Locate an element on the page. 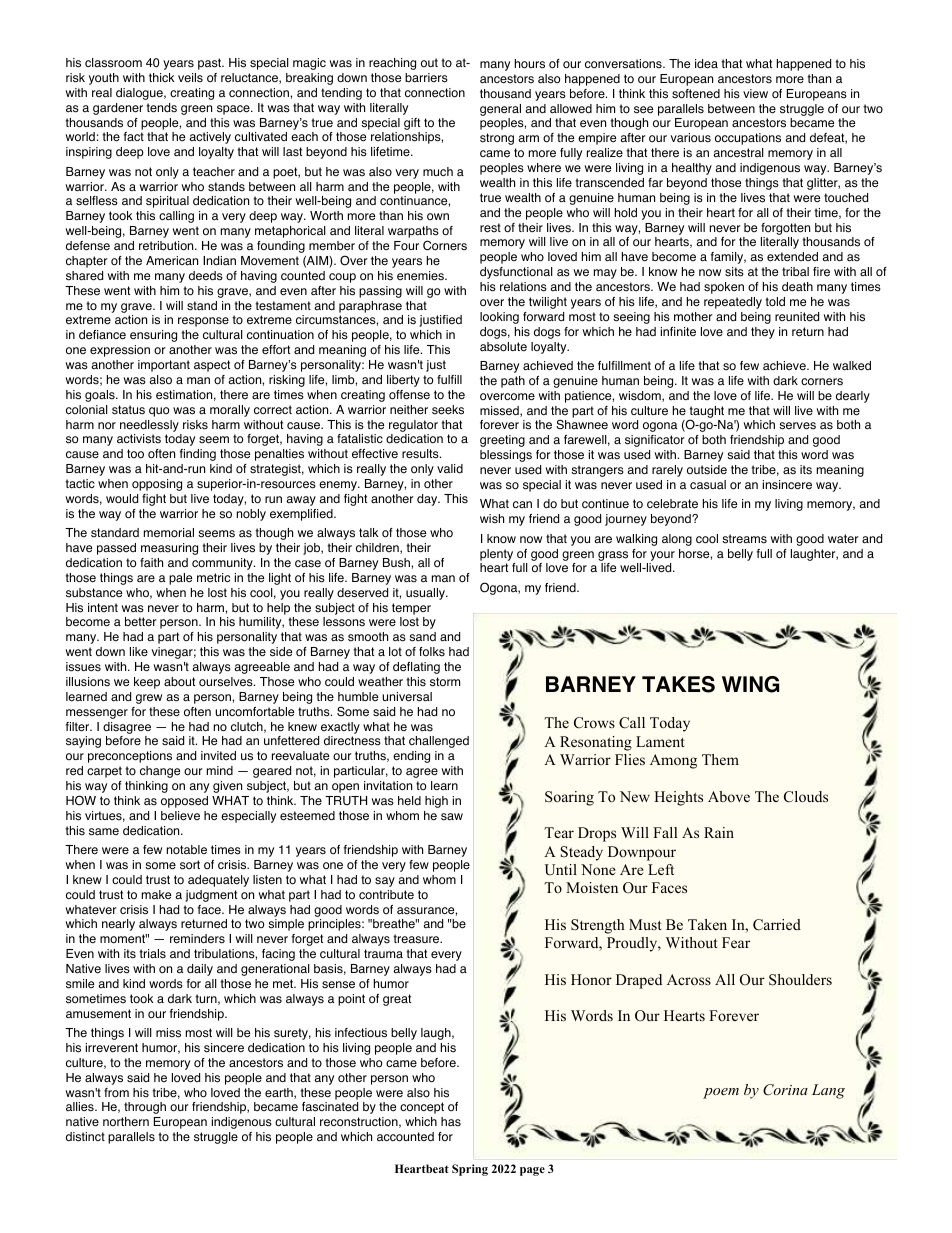  poem is located at coordinates (721, 1093).
